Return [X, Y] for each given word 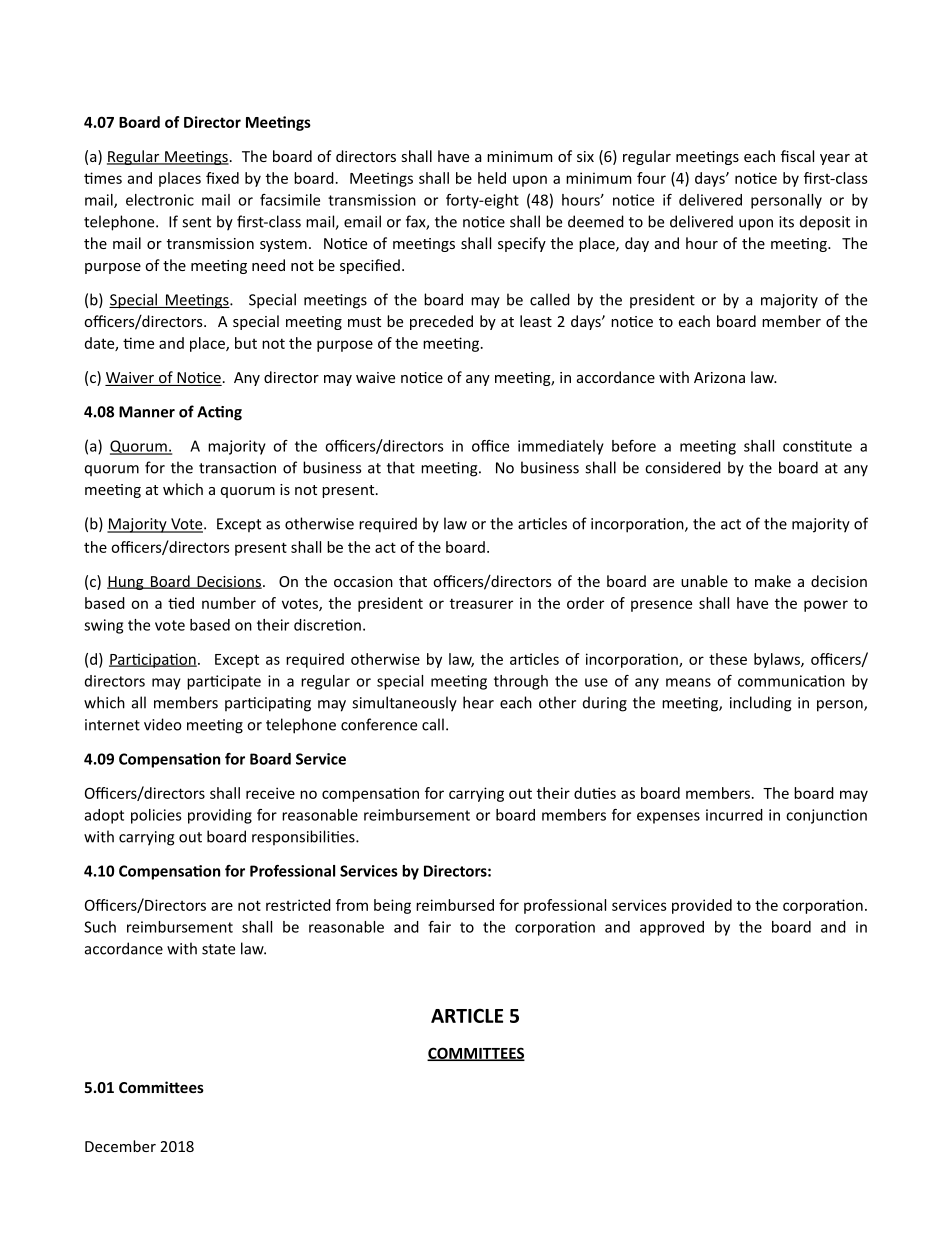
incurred [734, 815]
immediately [561, 447]
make [773, 581]
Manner [147, 412]
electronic [160, 200]
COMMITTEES [476, 1054]
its [786, 222]
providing [220, 816]
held [492, 178]
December [120, 1146]
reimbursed [455, 905]
